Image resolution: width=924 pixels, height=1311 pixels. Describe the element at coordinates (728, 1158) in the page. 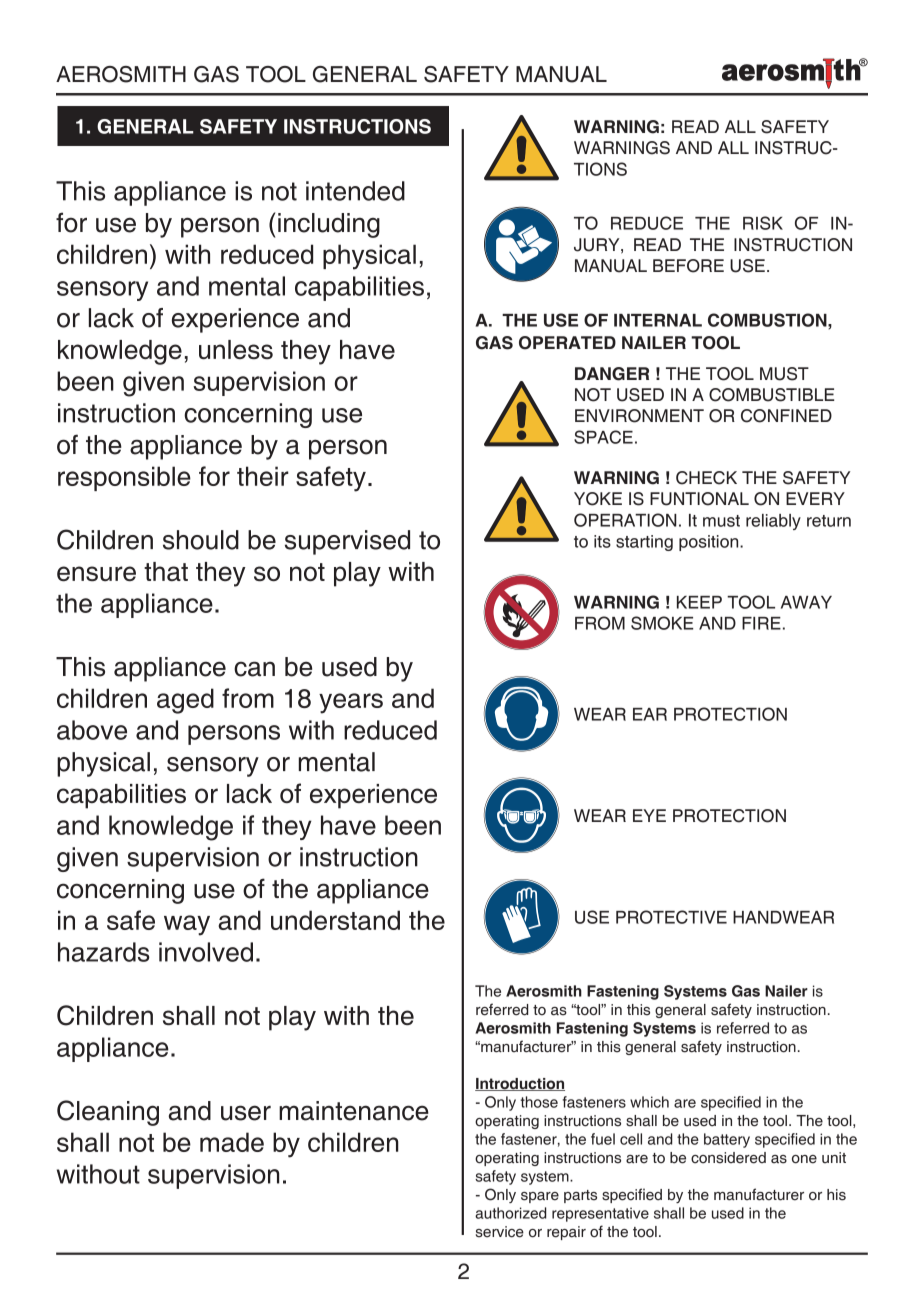

I see `considered` at that location.
